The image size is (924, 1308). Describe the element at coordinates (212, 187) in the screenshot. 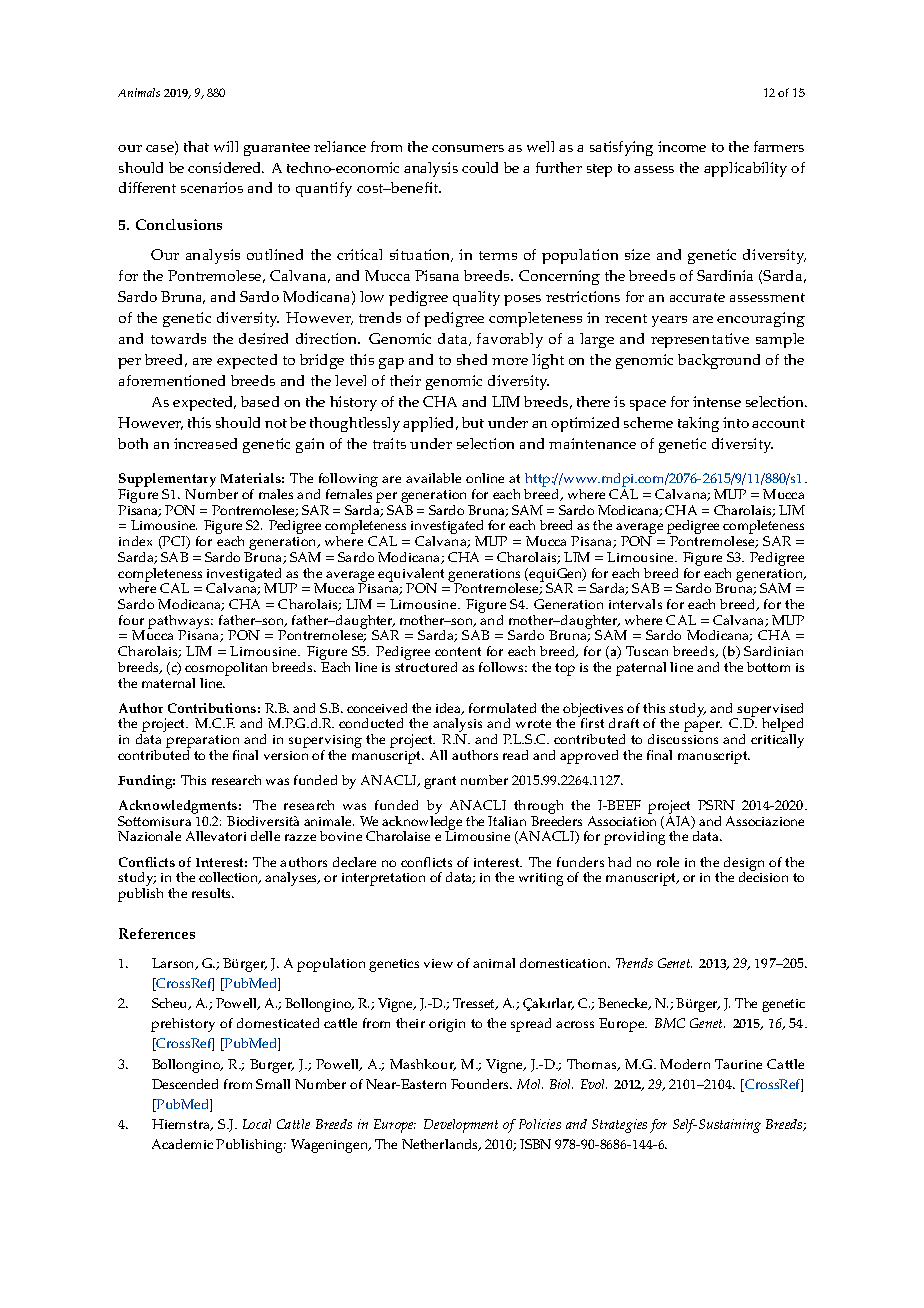

I see `scenarios` at that location.
